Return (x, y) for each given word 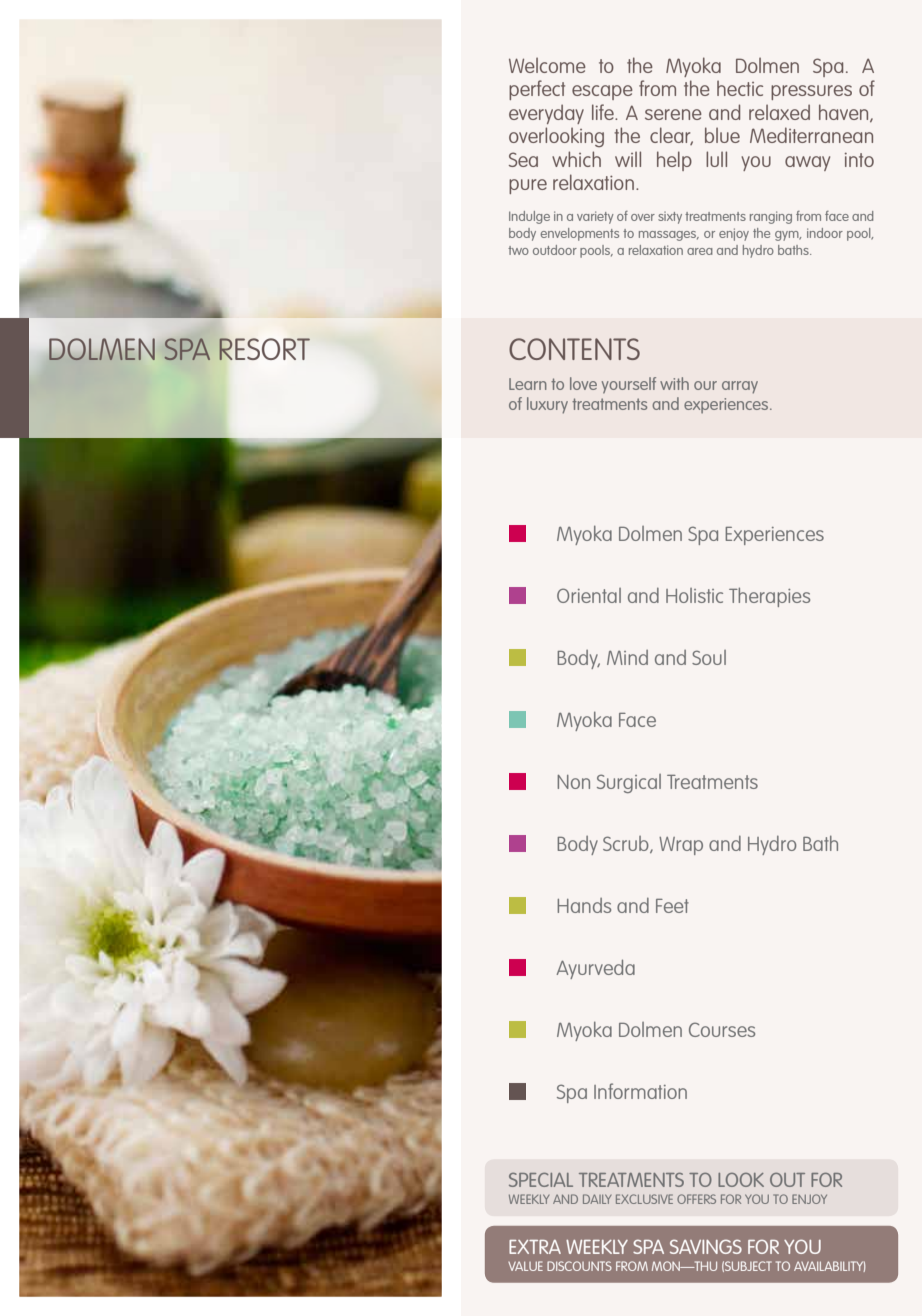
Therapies (769, 597)
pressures (811, 92)
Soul (709, 657)
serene (673, 114)
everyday (546, 114)
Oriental (589, 595)
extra (535, 1247)
